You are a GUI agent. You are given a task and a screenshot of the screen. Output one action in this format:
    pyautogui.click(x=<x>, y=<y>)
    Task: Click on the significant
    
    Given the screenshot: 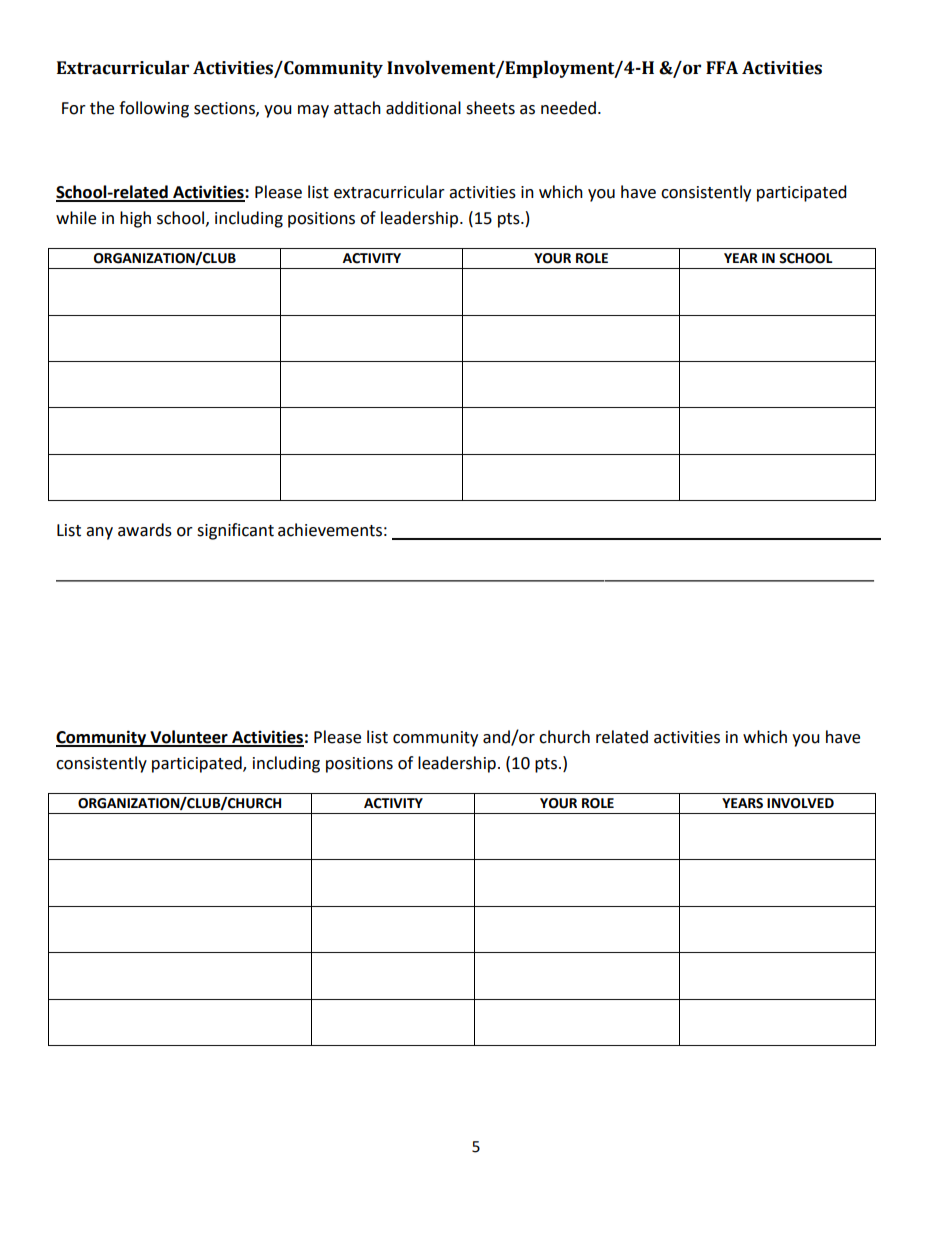 What is the action you would take?
    pyautogui.click(x=235, y=531)
